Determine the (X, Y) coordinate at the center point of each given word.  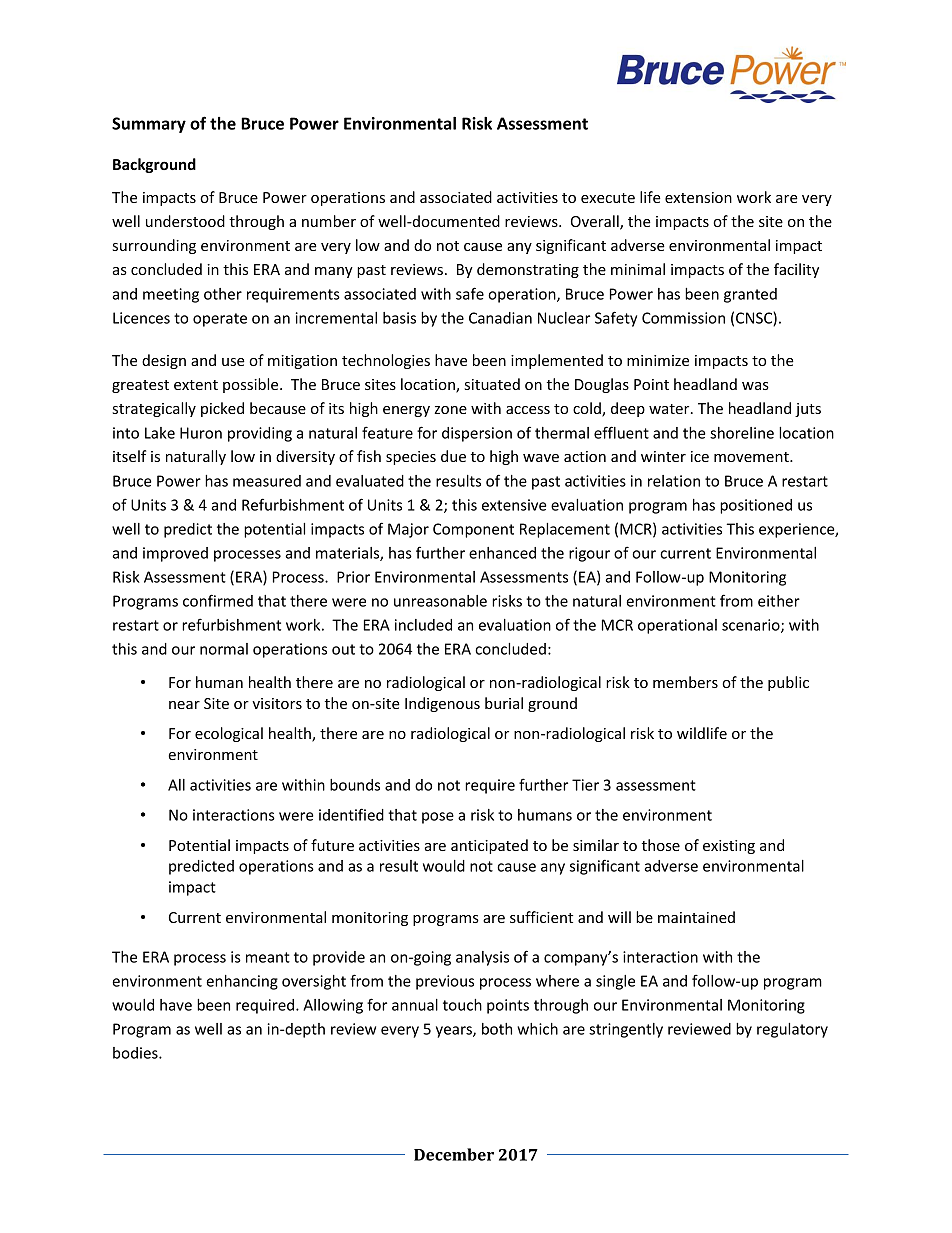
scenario (752, 626)
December (454, 1154)
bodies (136, 1053)
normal (224, 649)
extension (698, 197)
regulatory (792, 1030)
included (423, 625)
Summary (149, 125)
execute (608, 198)
